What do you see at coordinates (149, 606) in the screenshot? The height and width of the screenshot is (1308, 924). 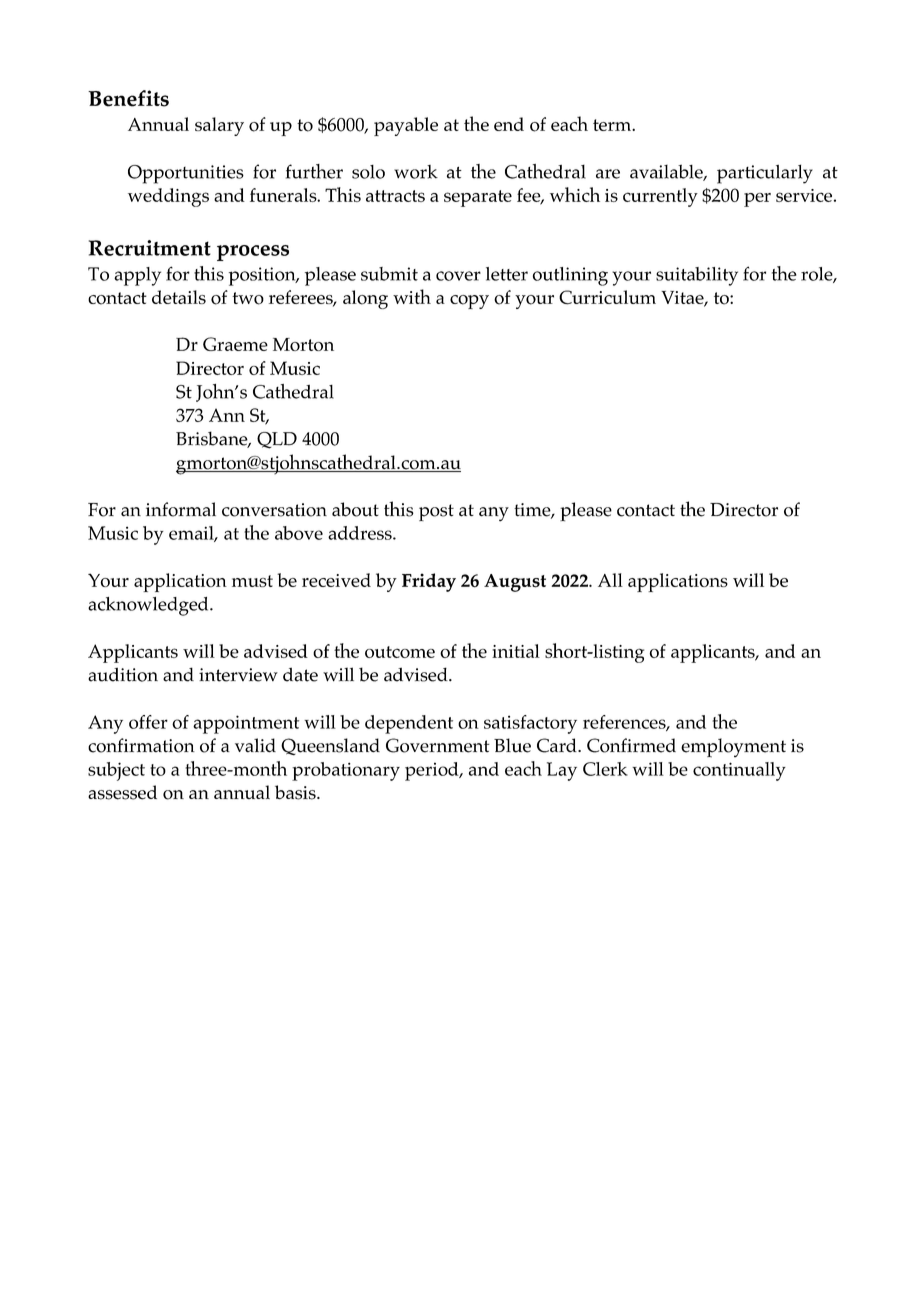 I see `acknowledged` at bounding box center [149, 606].
